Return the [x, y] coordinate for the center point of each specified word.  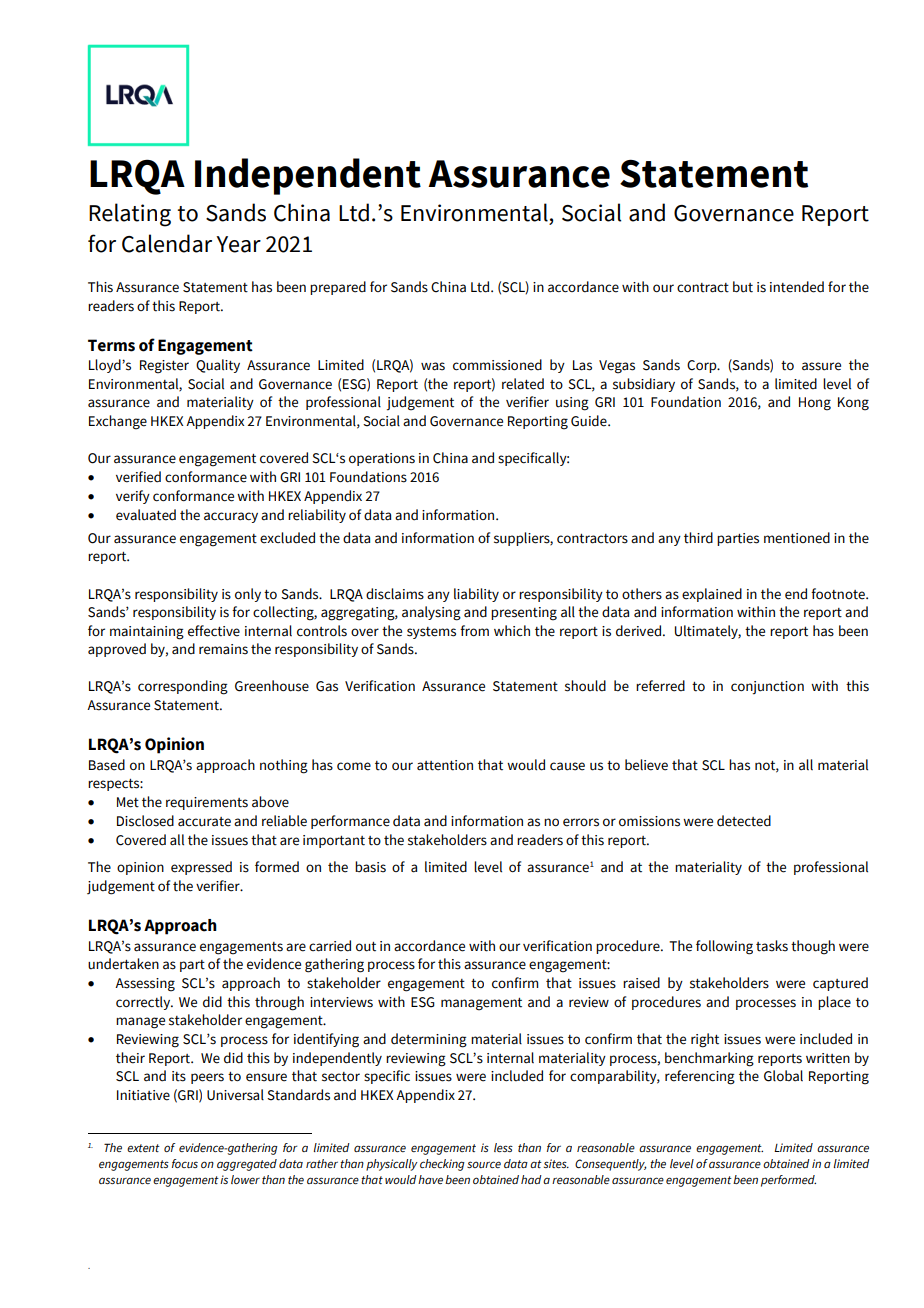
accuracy [231, 517]
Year [238, 244]
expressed [201, 868]
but [743, 287]
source [484, 1164]
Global [783, 1076]
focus [185, 1163]
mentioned [797, 538]
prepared [338, 288]
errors [581, 822]
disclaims [395, 594]
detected [744, 821]
